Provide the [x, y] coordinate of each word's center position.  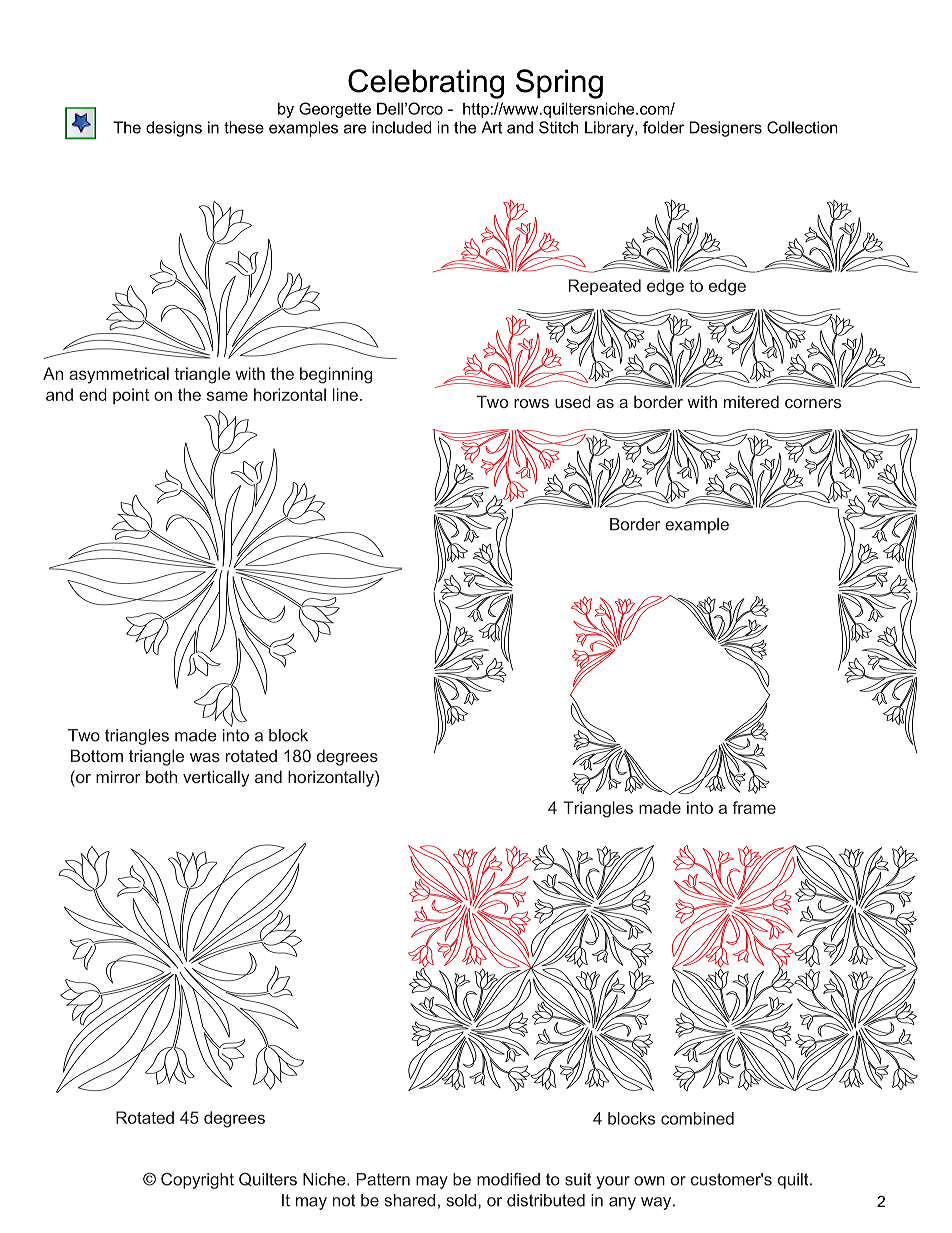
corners [813, 403]
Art [491, 127]
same [227, 396]
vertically [216, 778]
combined [697, 1118]
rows [531, 403]
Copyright [197, 1181]
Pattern [383, 1179]
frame [754, 807]
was [205, 757]
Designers [725, 129]
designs [174, 129]
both [161, 776]
